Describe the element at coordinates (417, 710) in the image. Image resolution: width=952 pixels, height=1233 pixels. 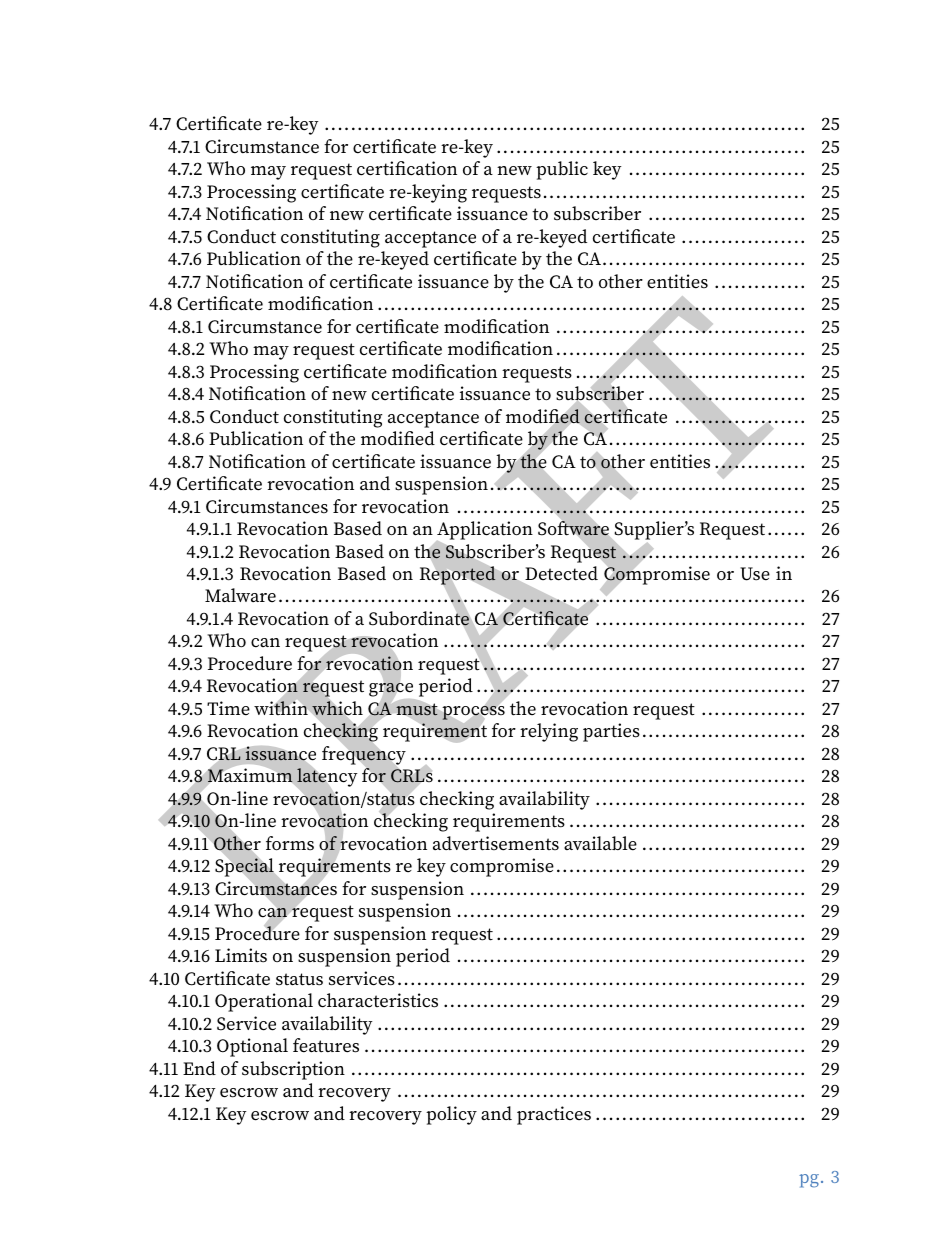
I see `must` at that location.
